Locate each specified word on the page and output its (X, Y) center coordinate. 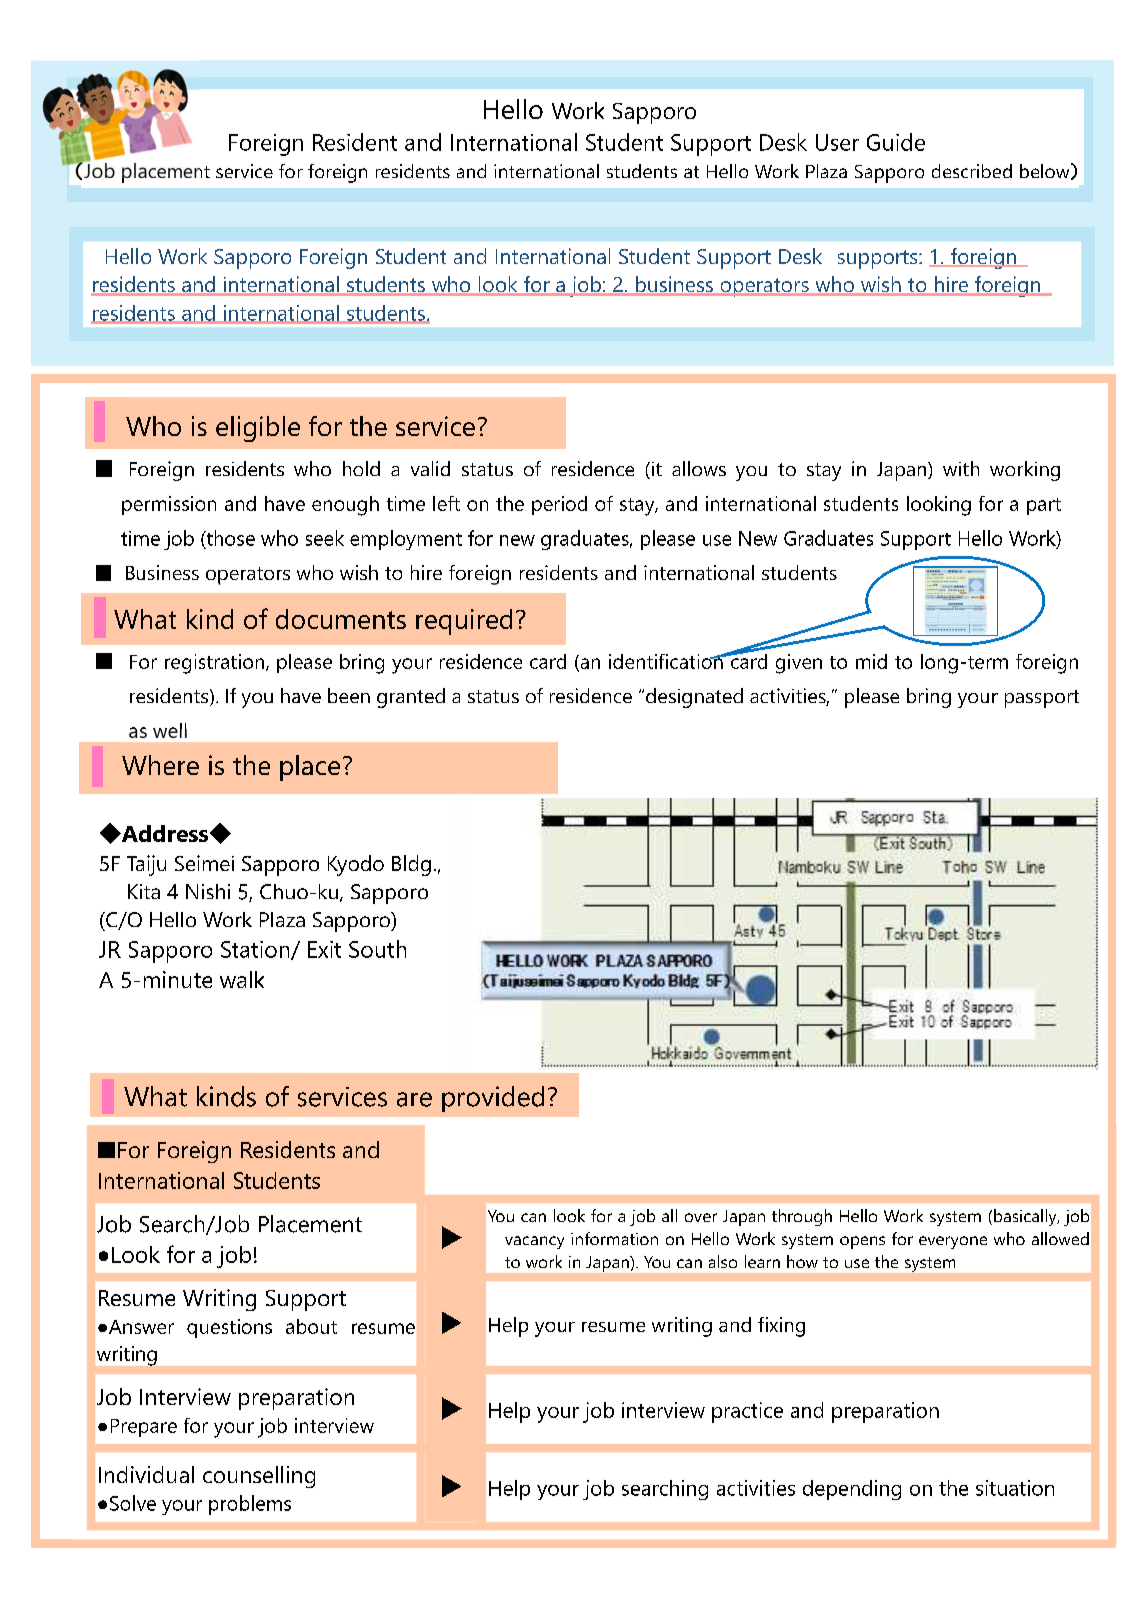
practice (747, 1412)
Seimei (204, 863)
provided (493, 1099)
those (229, 539)
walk (242, 979)
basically (1026, 1217)
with (961, 468)
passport (1042, 699)
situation (1015, 1488)
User (837, 142)
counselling (259, 1477)
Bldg (411, 865)
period (559, 505)
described (972, 171)
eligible (258, 429)
